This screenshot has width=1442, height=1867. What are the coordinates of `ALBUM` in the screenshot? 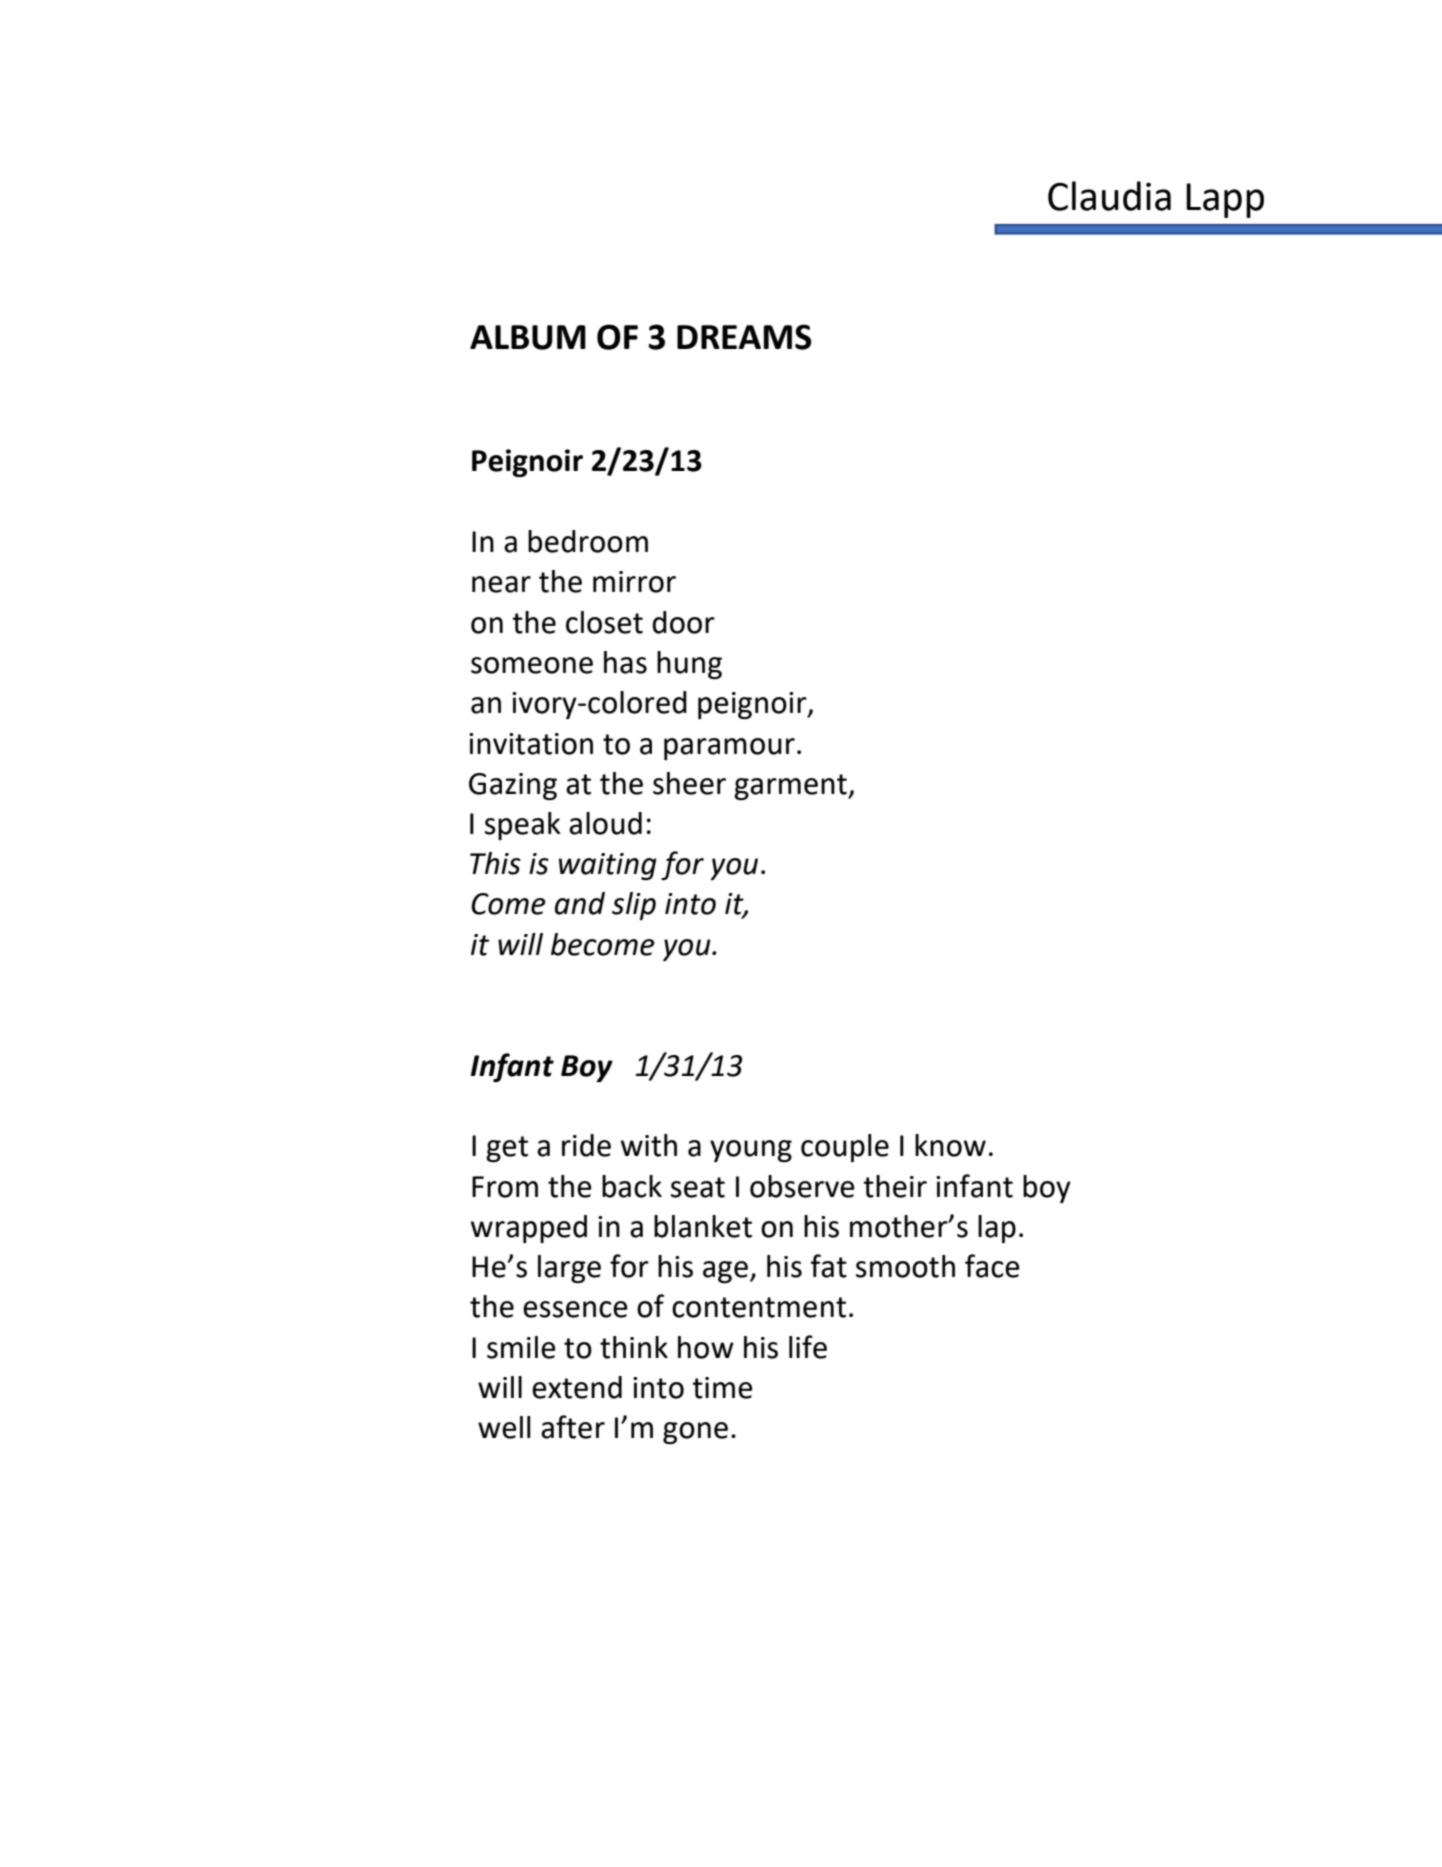 It's located at (528, 337).
